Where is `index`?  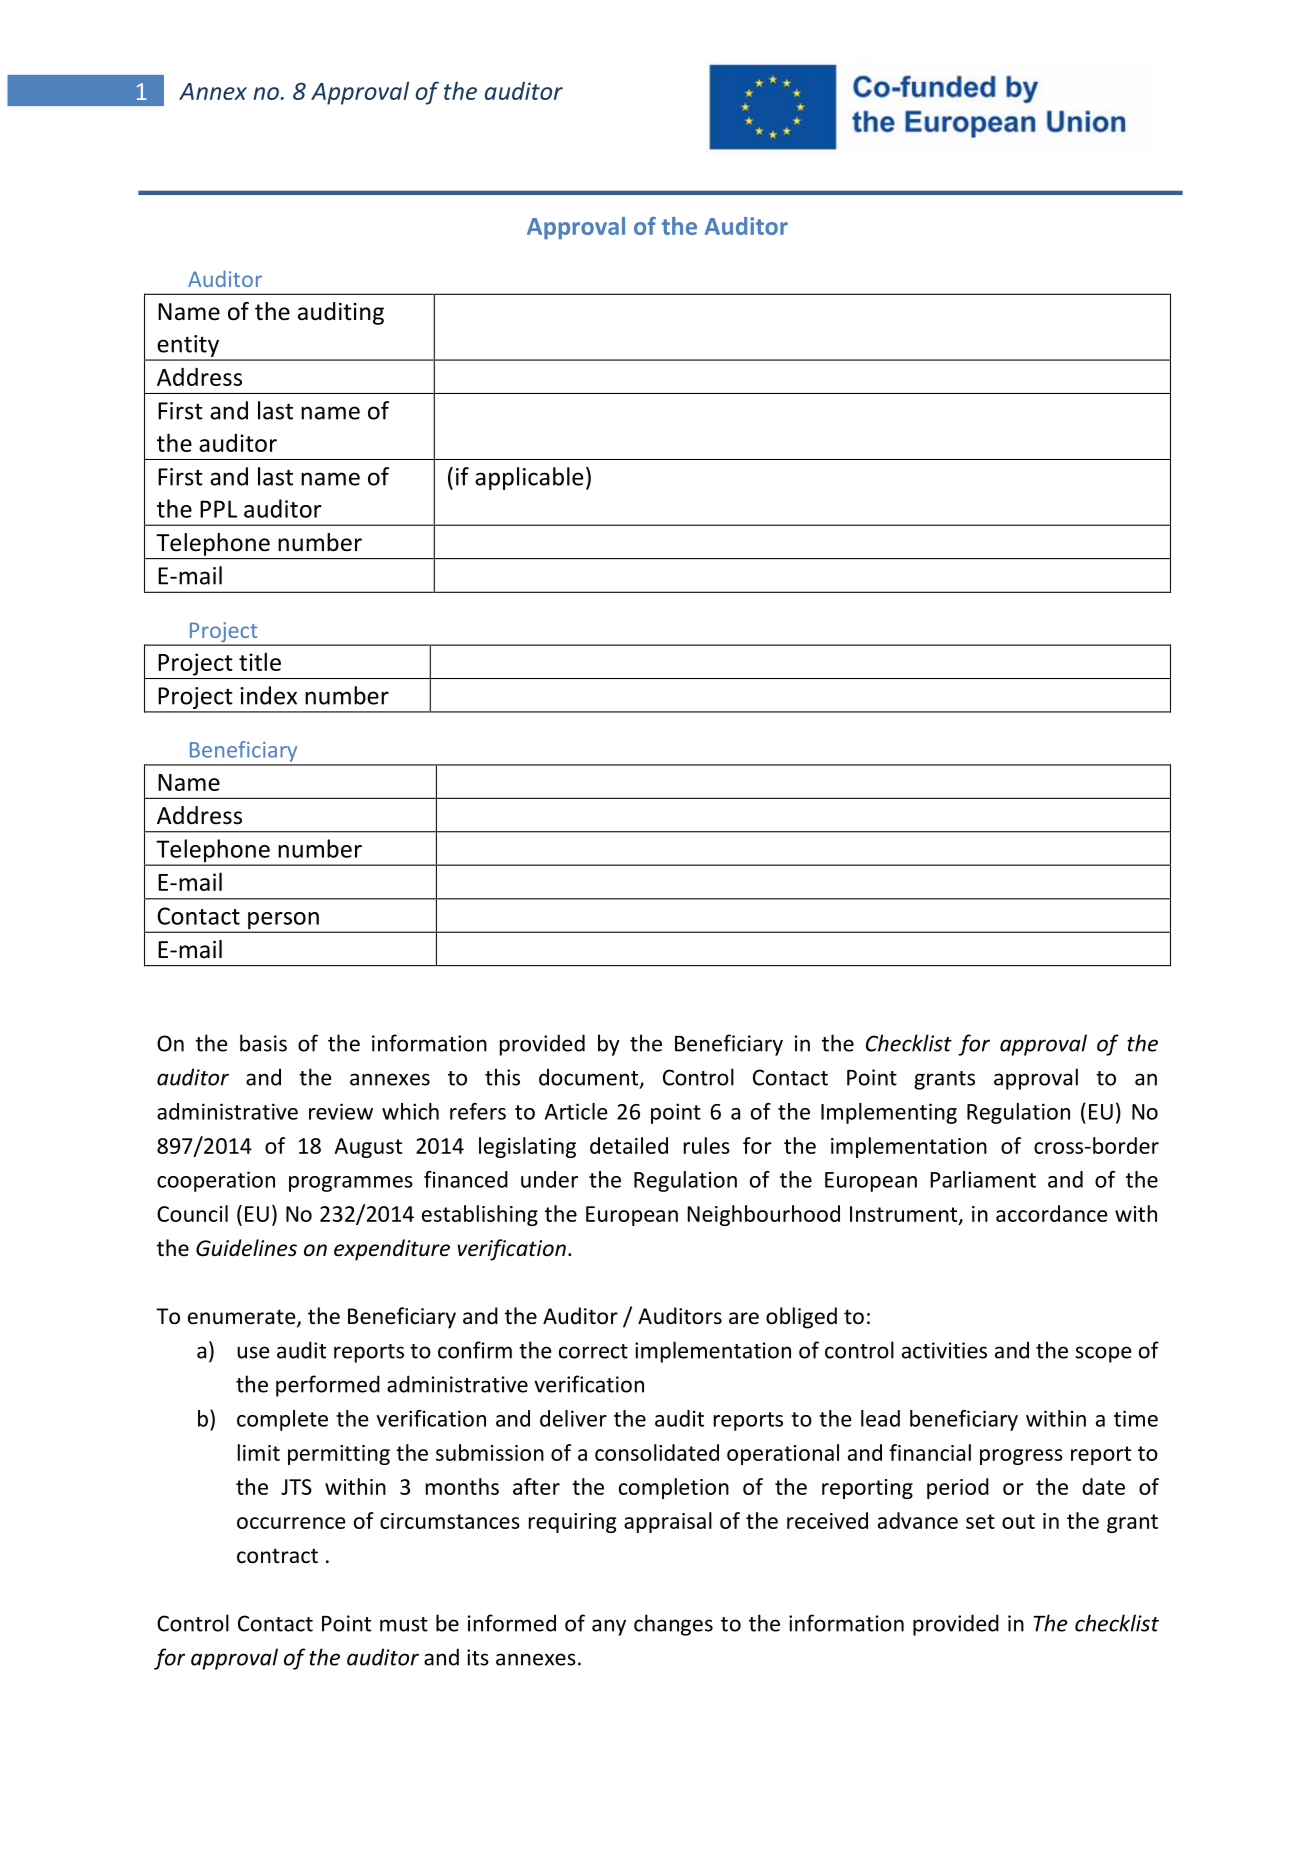
index is located at coordinates (268, 695).
